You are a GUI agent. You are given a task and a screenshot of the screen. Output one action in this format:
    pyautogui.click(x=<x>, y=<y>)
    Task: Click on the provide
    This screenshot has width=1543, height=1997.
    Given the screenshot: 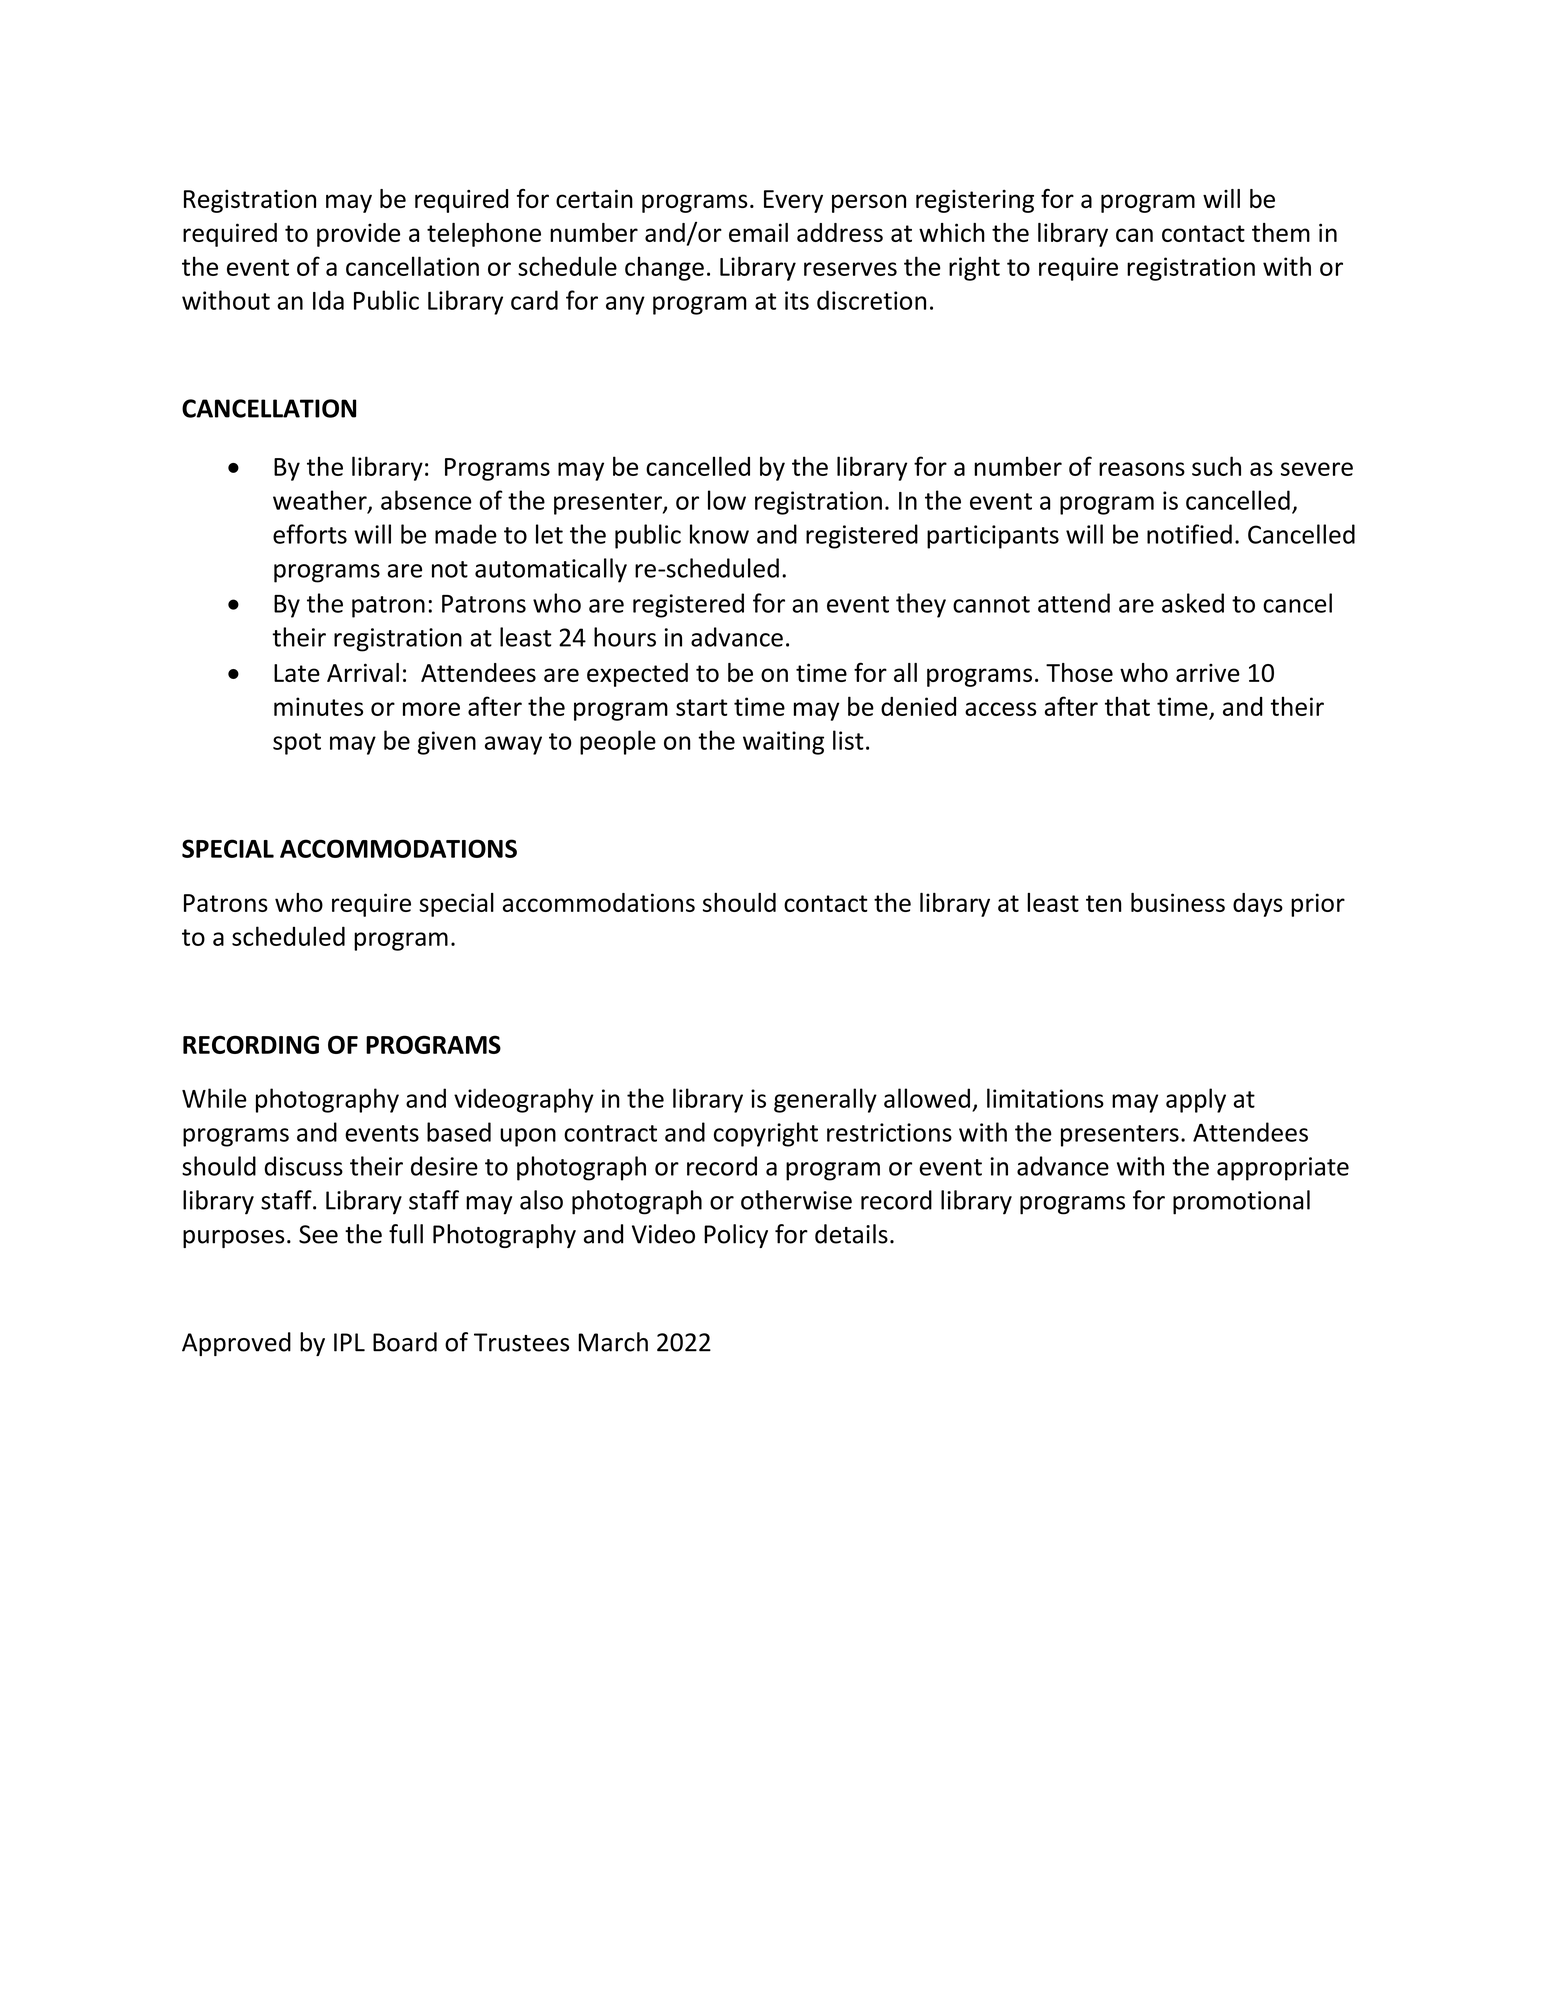 What is the action you would take?
    pyautogui.click(x=358, y=235)
